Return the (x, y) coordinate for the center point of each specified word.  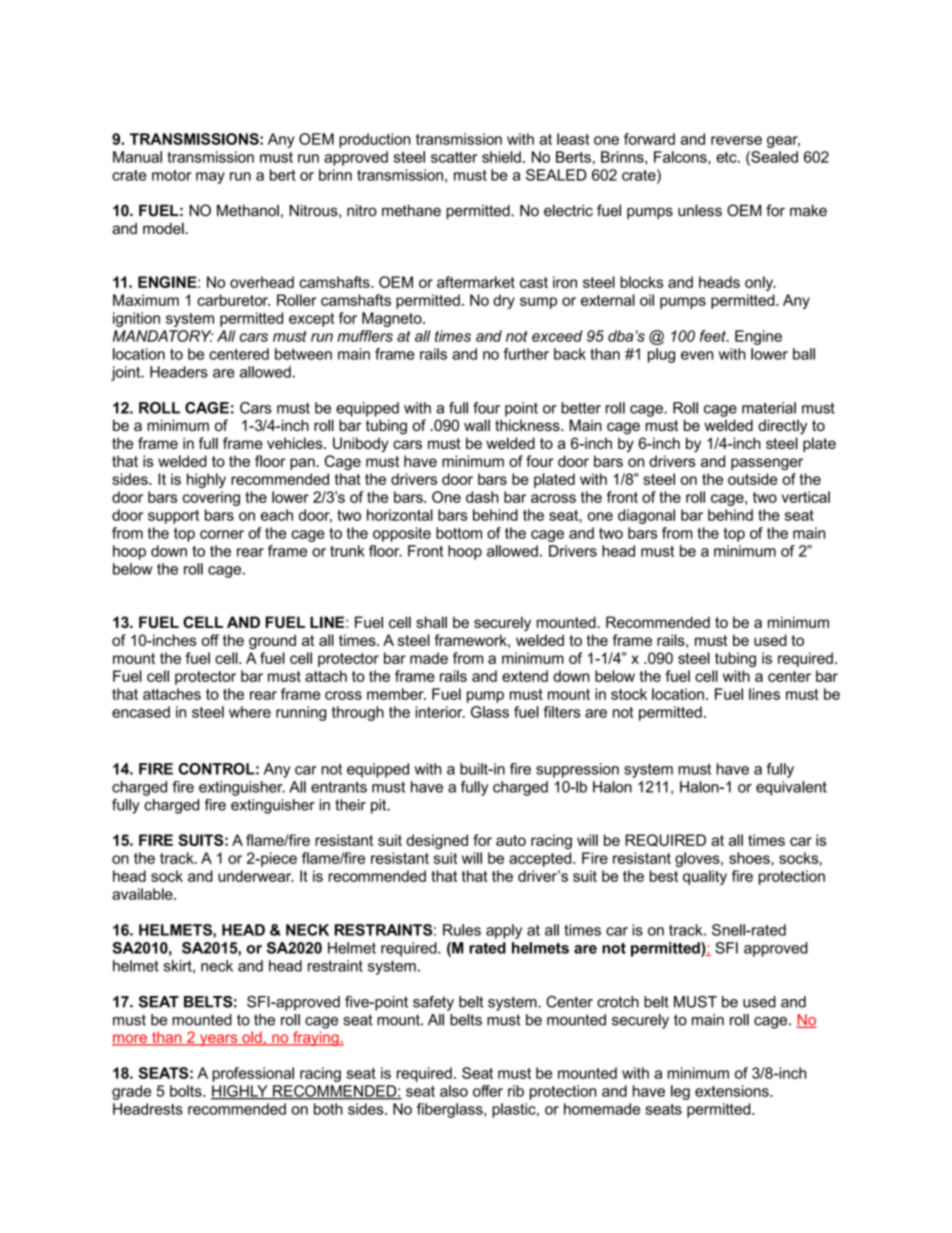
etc (727, 157)
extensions (733, 1091)
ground (272, 641)
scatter (454, 157)
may (210, 178)
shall (431, 622)
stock (629, 694)
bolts (187, 1091)
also (454, 1091)
